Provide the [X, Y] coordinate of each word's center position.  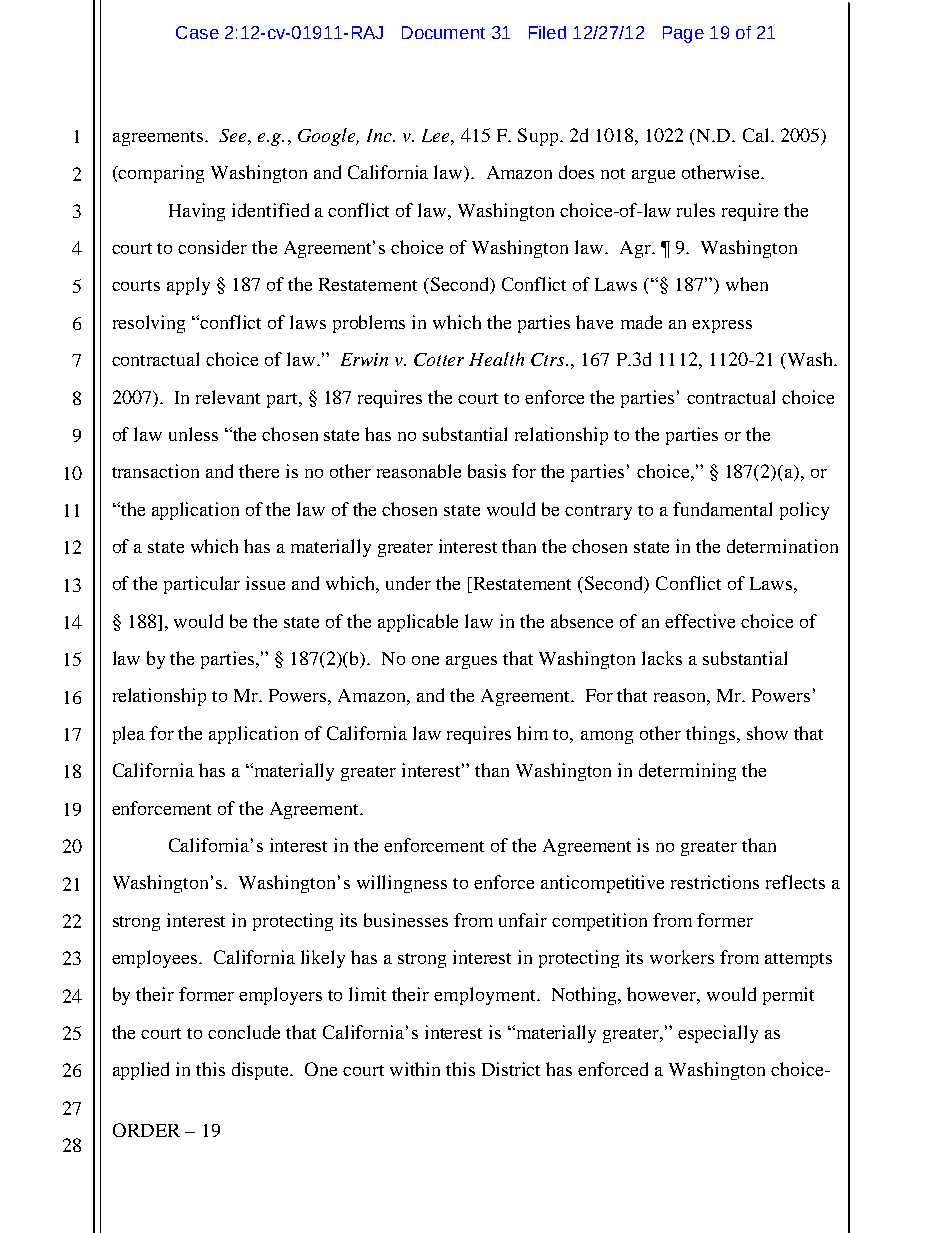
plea [129, 735]
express [722, 326]
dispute [262, 1071]
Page [683, 34]
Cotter [439, 359]
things [710, 735]
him [532, 733]
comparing [160, 174]
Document [443, 32]
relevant [228, 397]
